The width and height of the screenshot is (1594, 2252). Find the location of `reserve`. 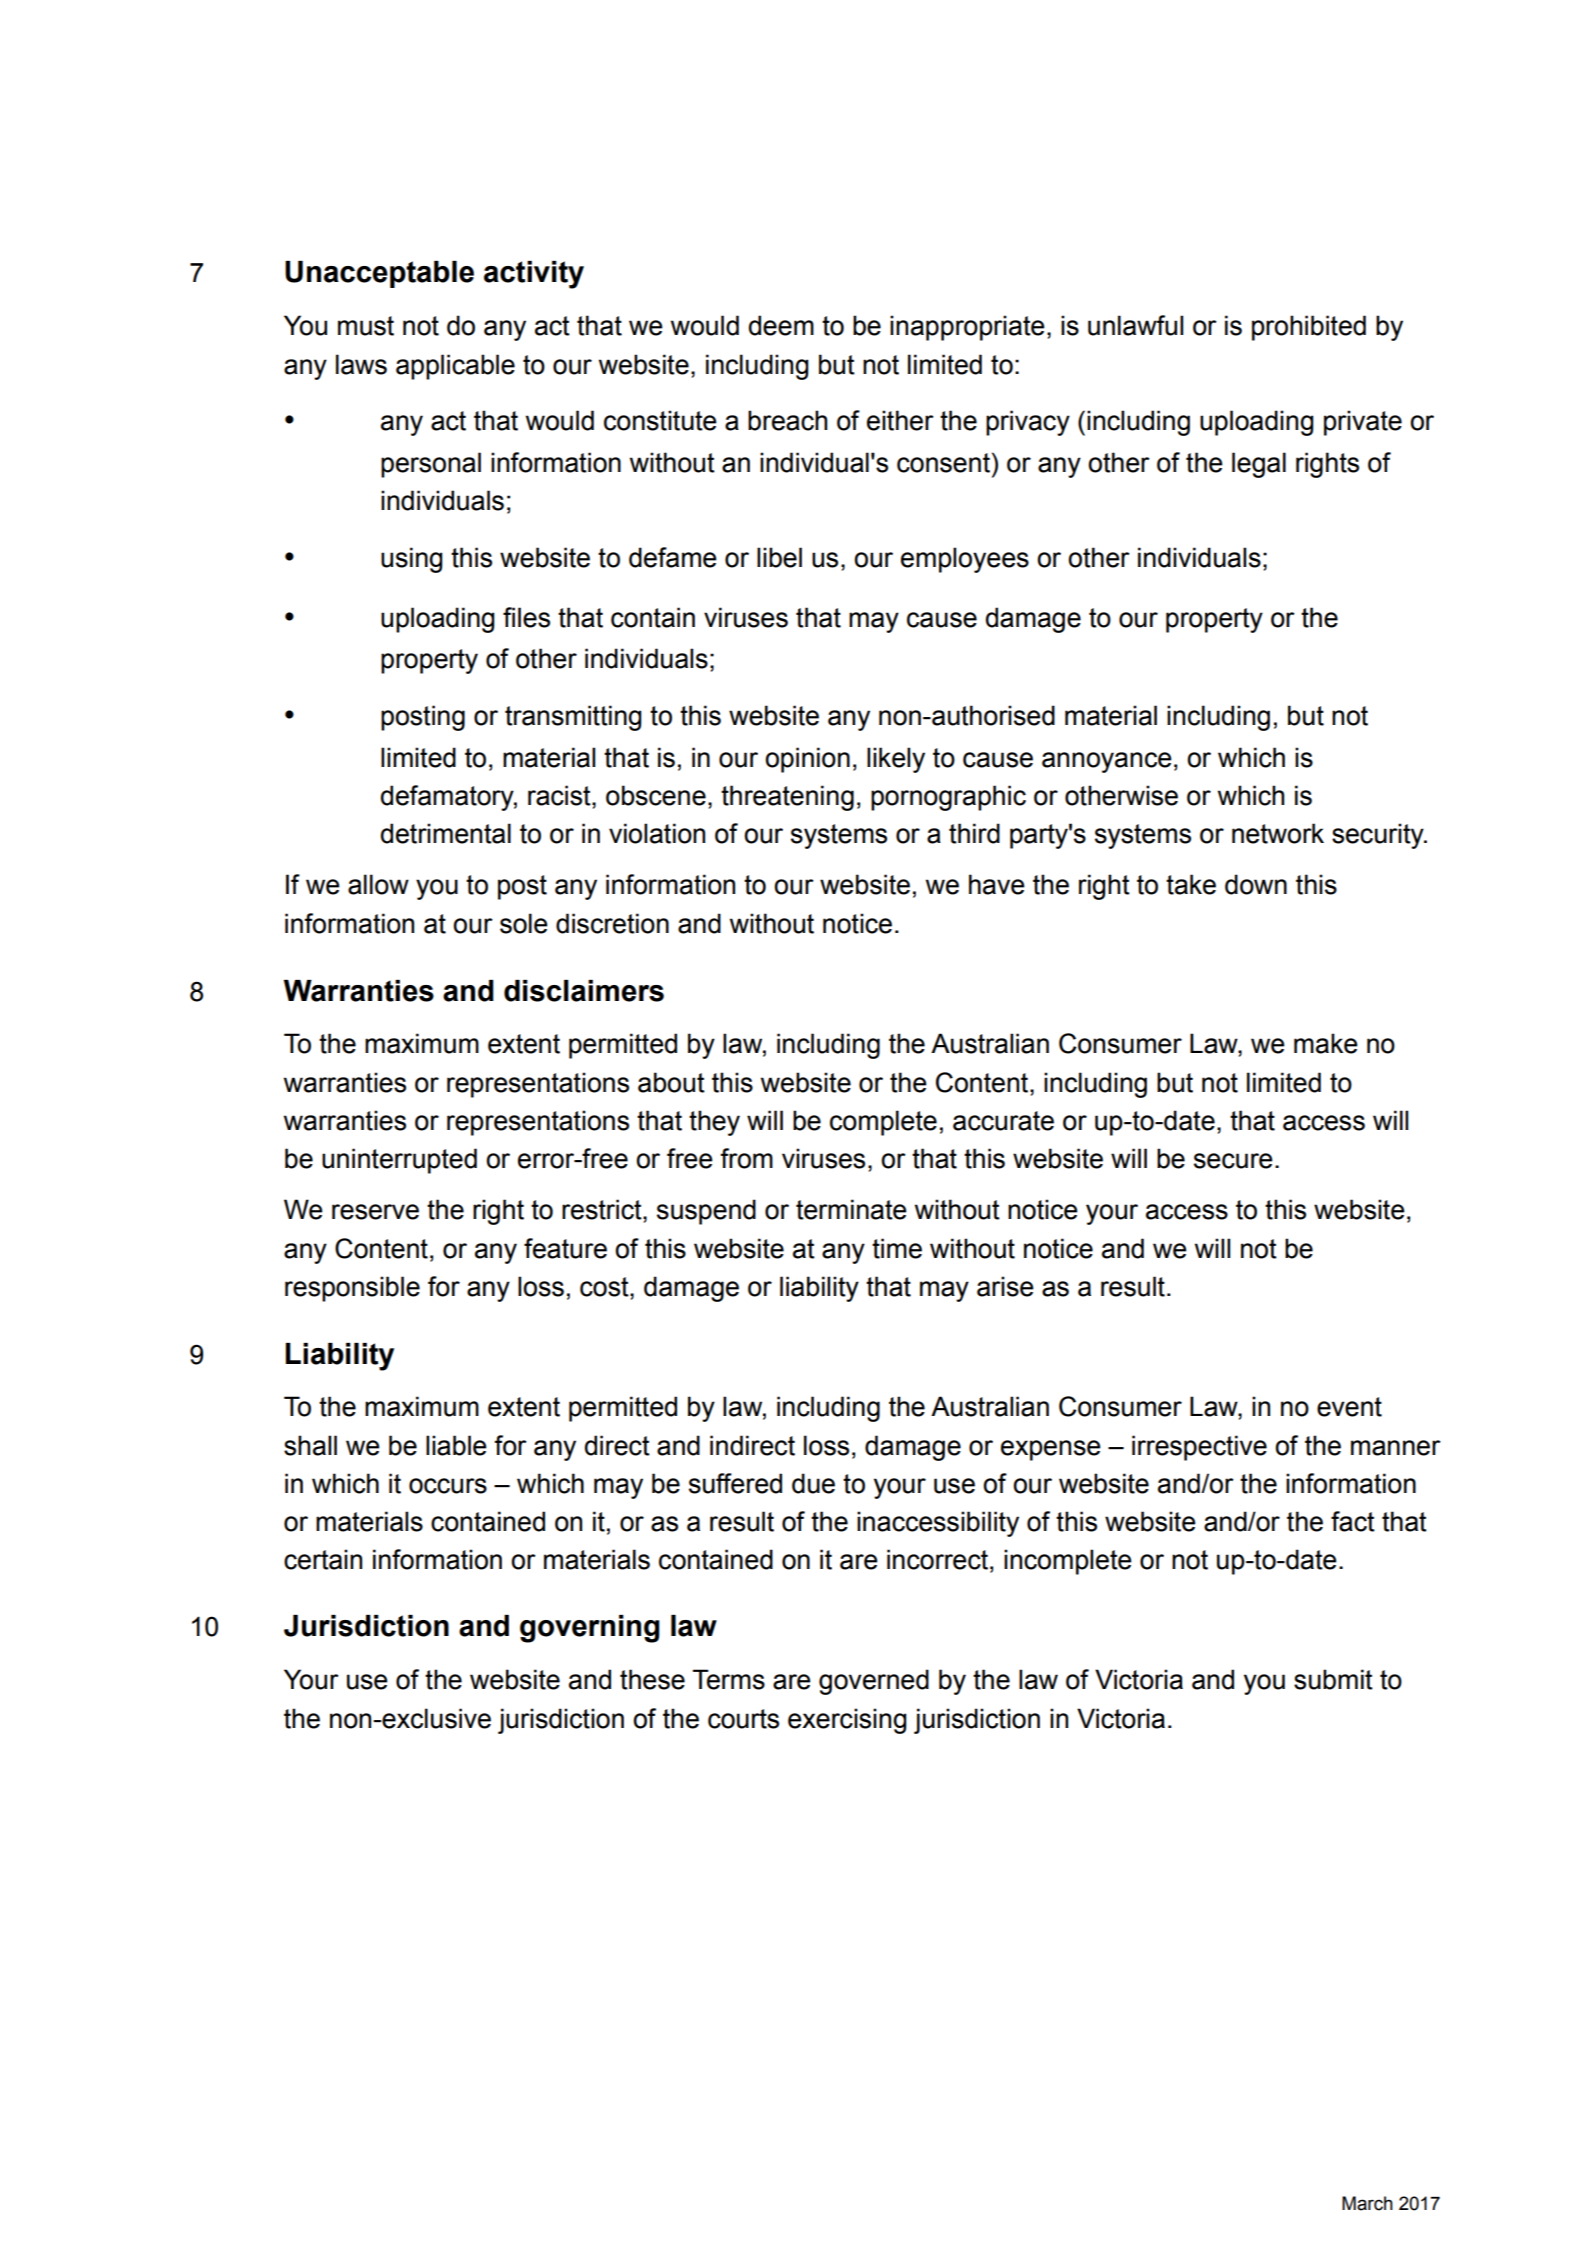

reserve is located at coordinates (375, 1212).
